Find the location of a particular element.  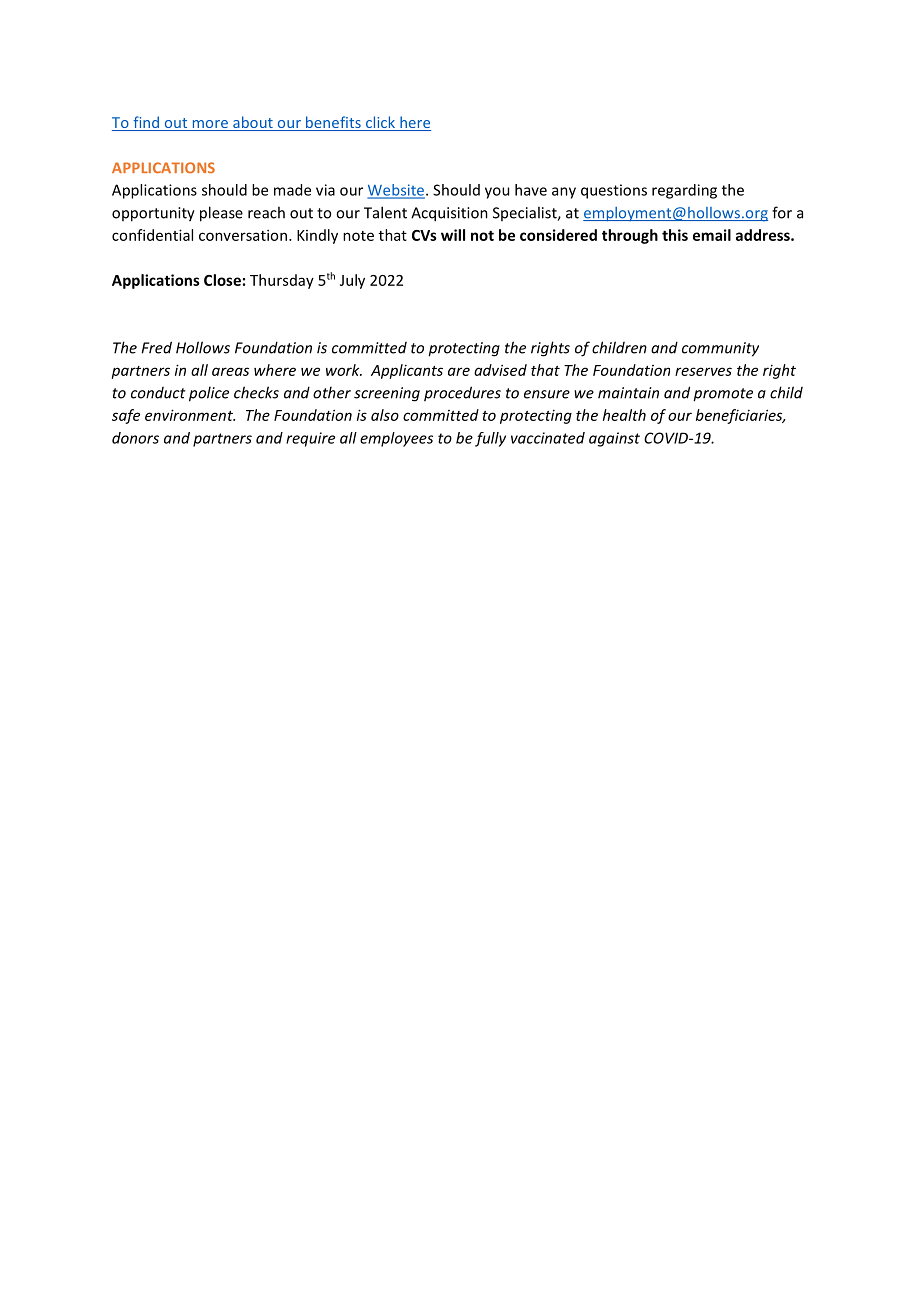

more is located at coordinates (210, 125).
